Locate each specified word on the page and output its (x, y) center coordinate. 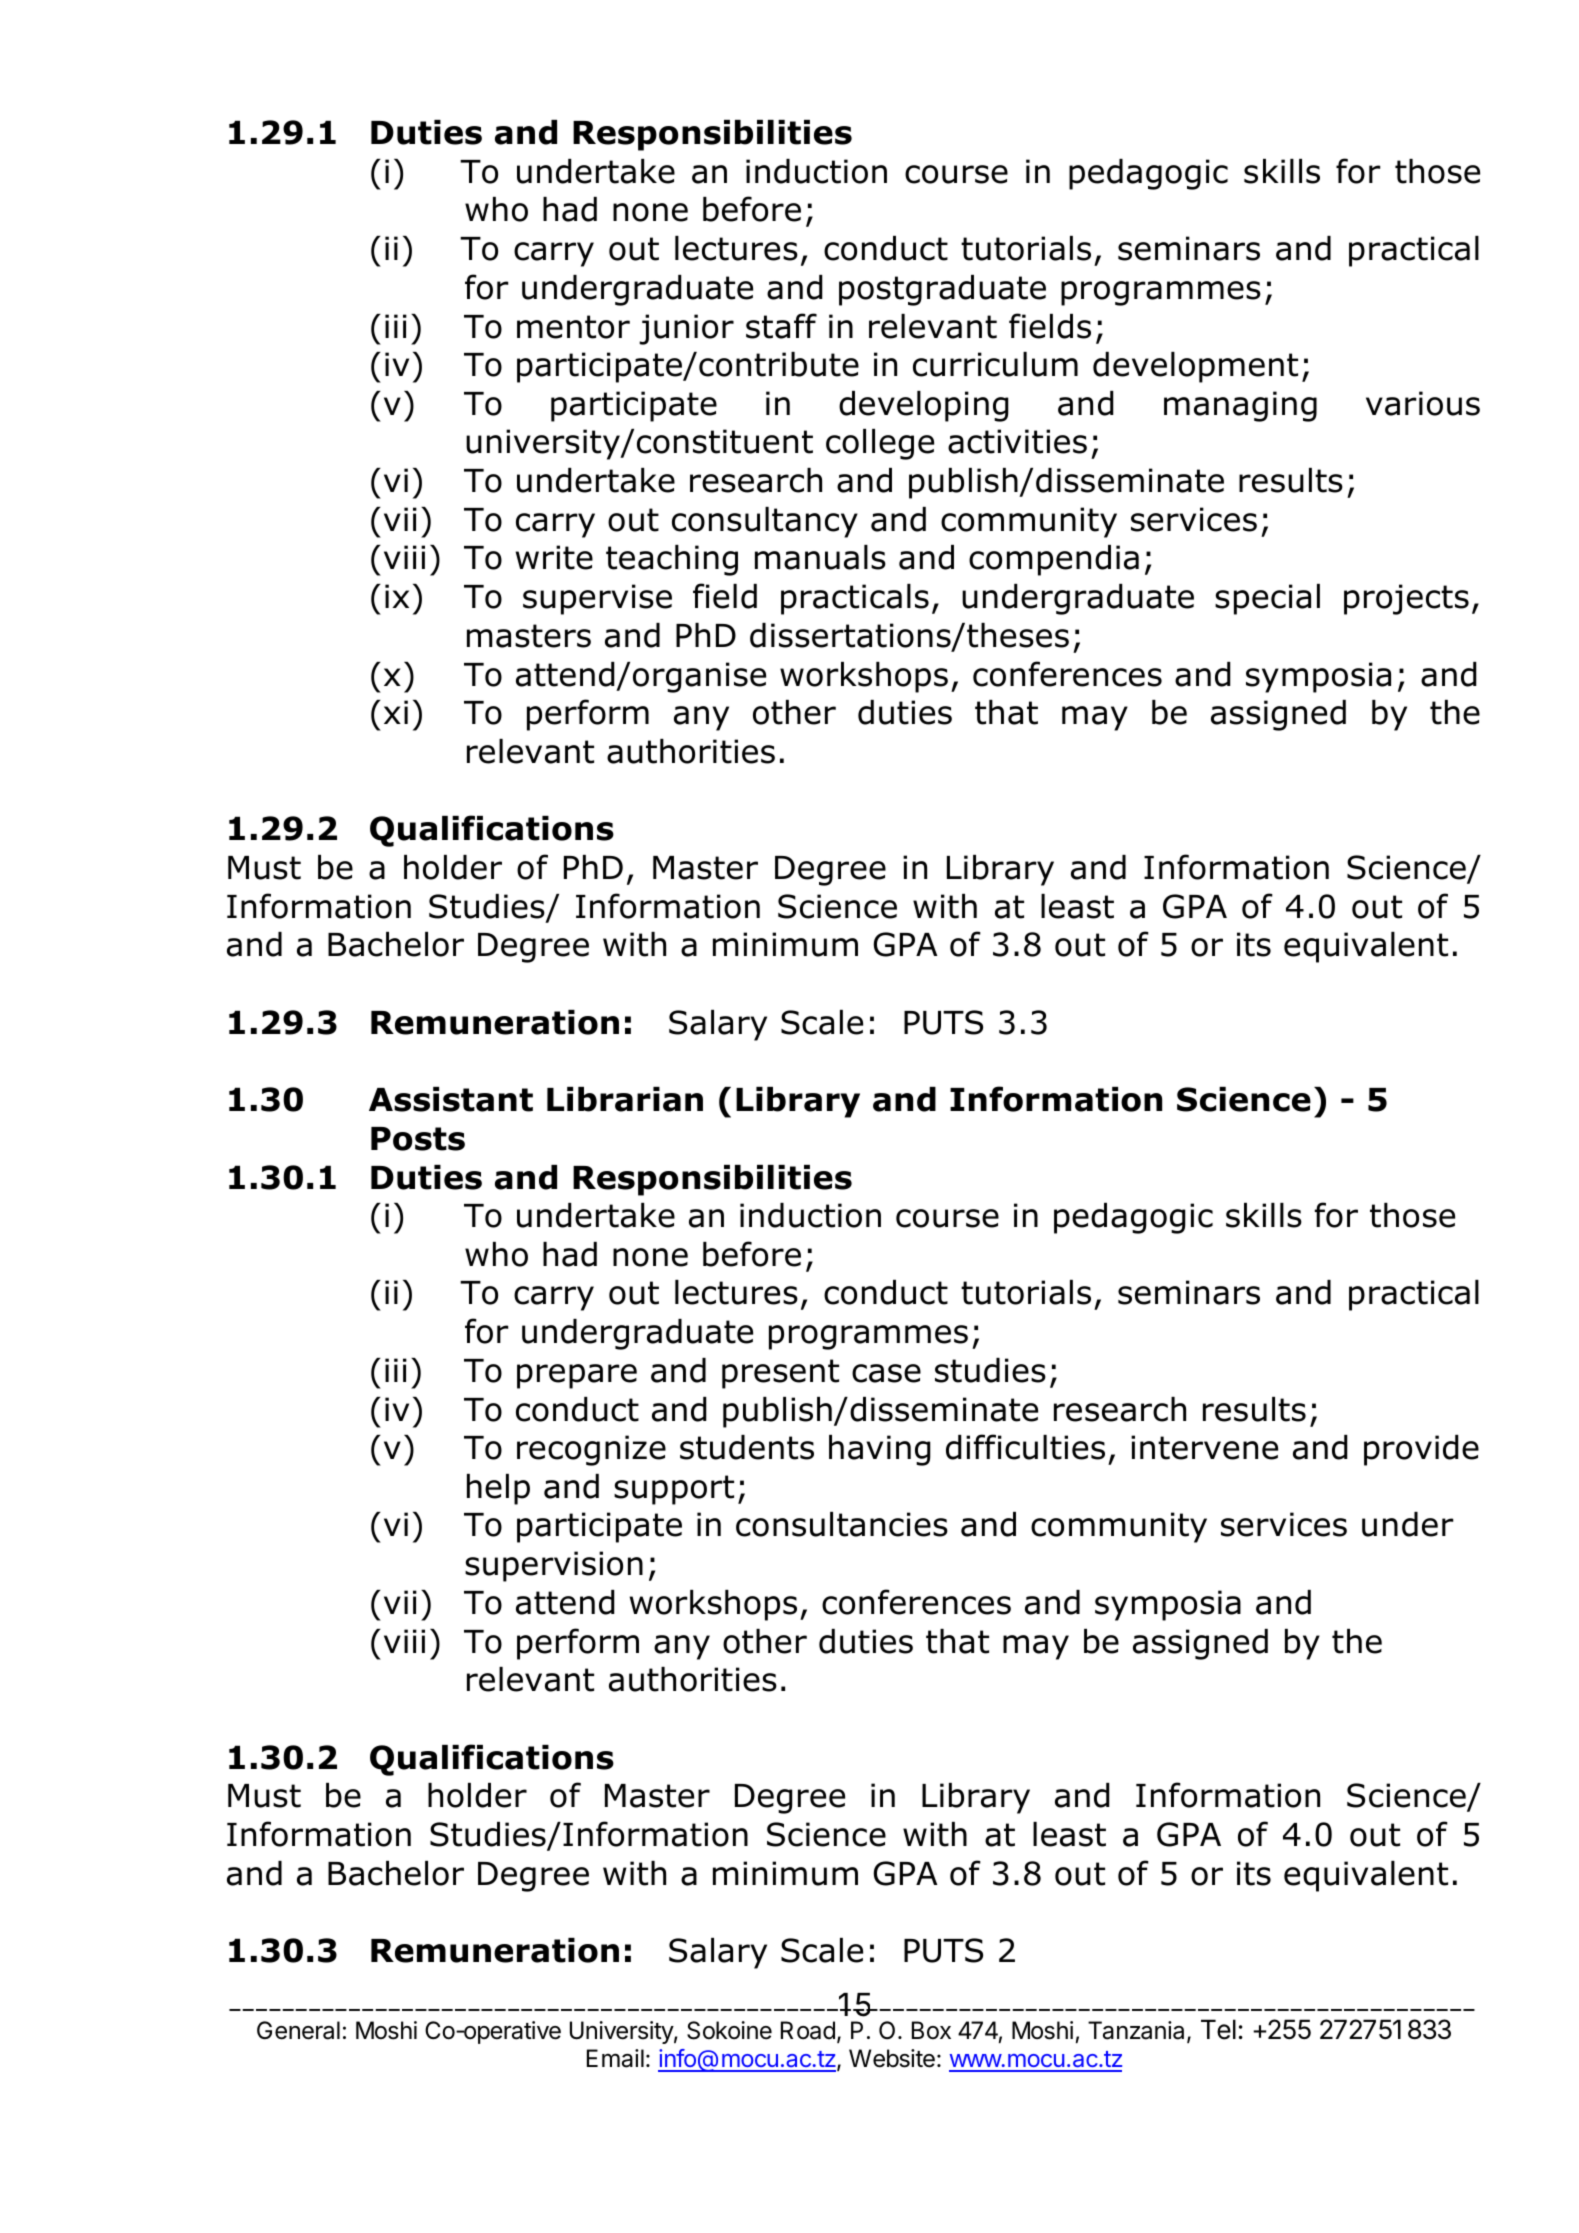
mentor (573, 327)
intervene (1204, 1447)
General (298, 2030)
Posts (418, 1139)
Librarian (625, 1099)
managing (1240, 406)
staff (781, 326)
